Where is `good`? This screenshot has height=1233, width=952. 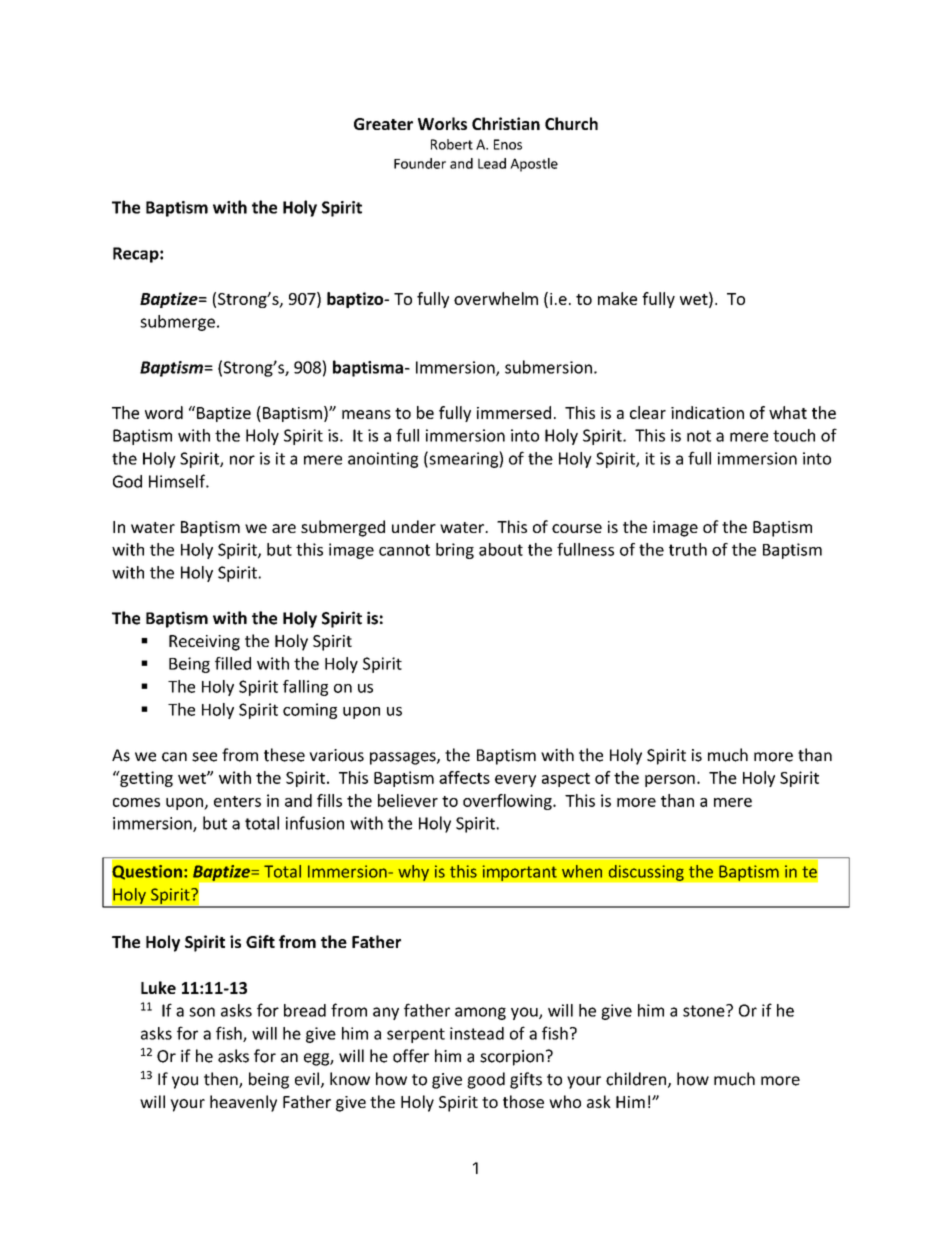
good is located at coordinates (486, 1080).
